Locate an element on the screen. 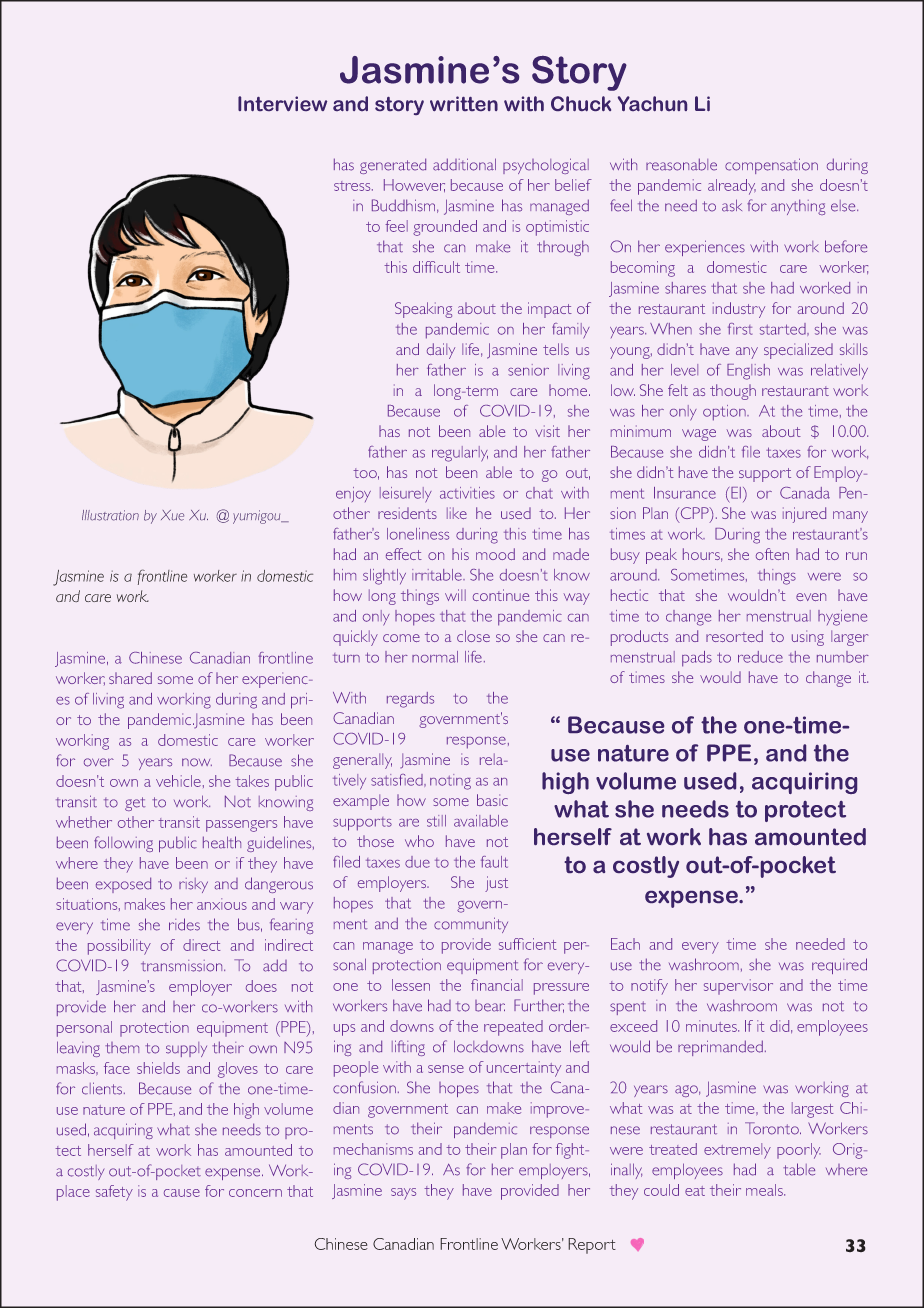 This screenshot has width=924, height=1308. reduce is located at coordinates (760, 657).
